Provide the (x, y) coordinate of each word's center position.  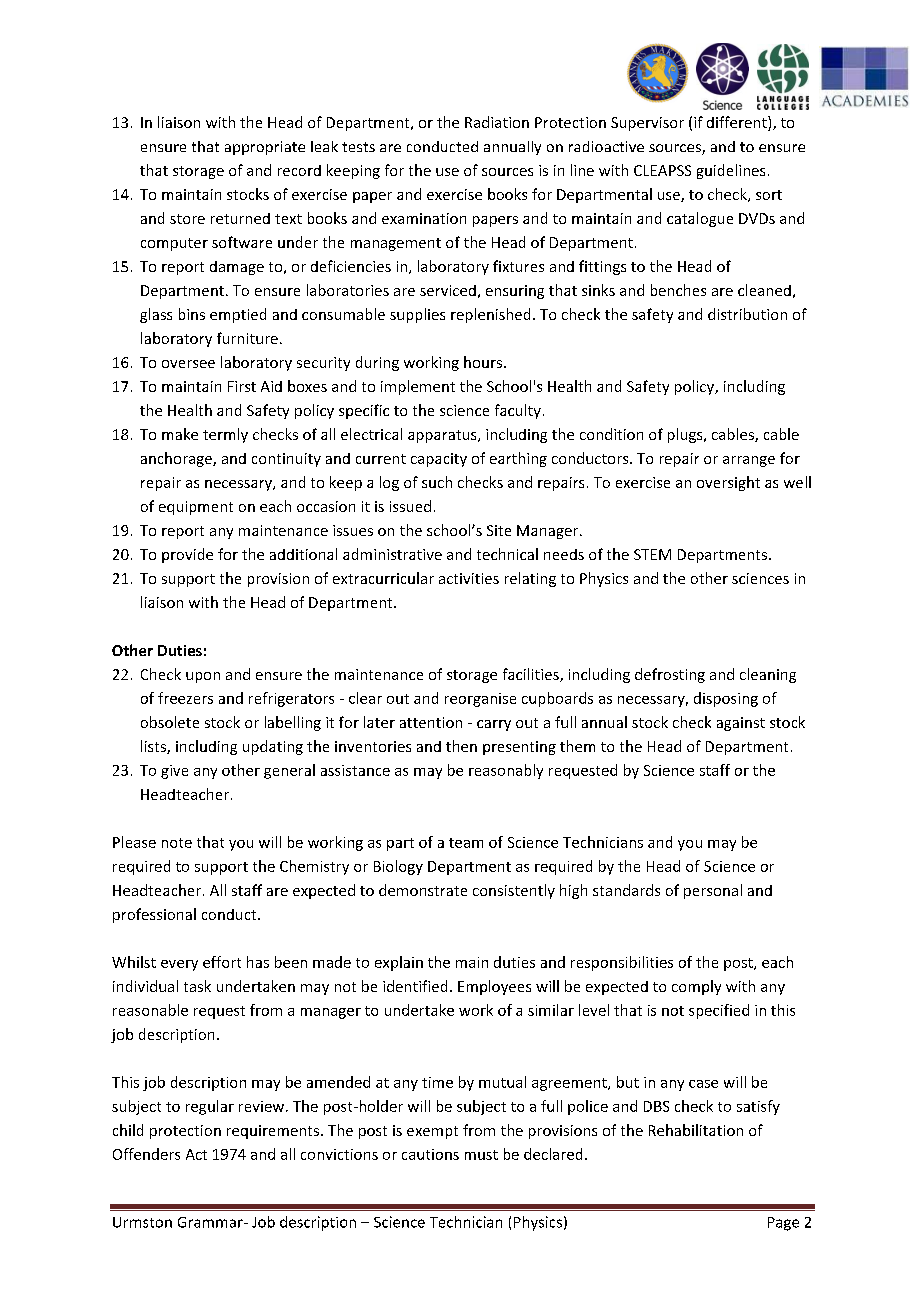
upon (203, 677)
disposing (726, 699)
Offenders (146, 1154)
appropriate (265, 148)
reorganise (480, 700)
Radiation (497, 122)
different (738, 123)
